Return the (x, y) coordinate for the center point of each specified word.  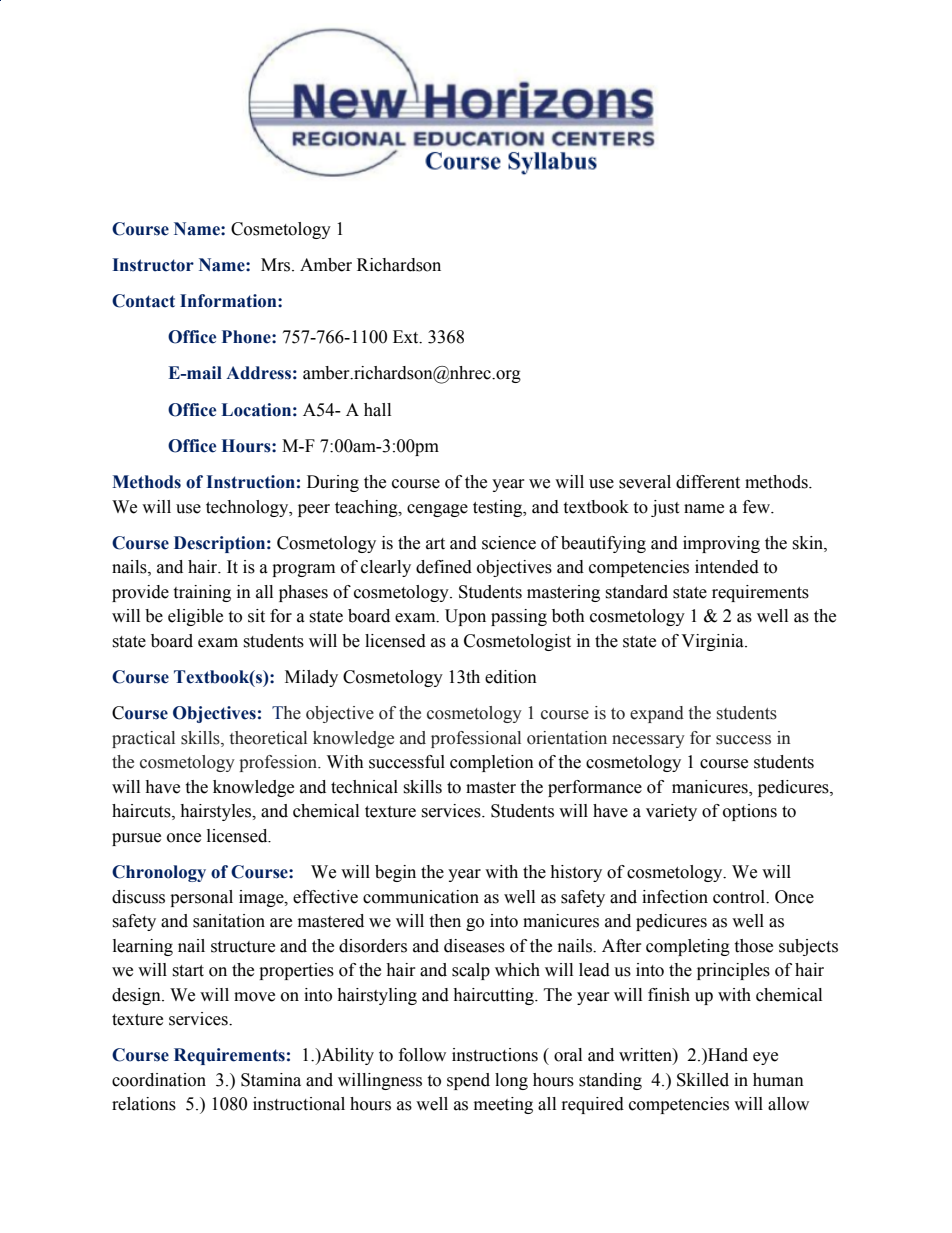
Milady (311, 678)
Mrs (277, 265)
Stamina (271, 1080)
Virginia (713, 642)
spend (468, 1081)
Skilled (703, 1080)
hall (377, 410)
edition (511, 677)
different (708, 482)
